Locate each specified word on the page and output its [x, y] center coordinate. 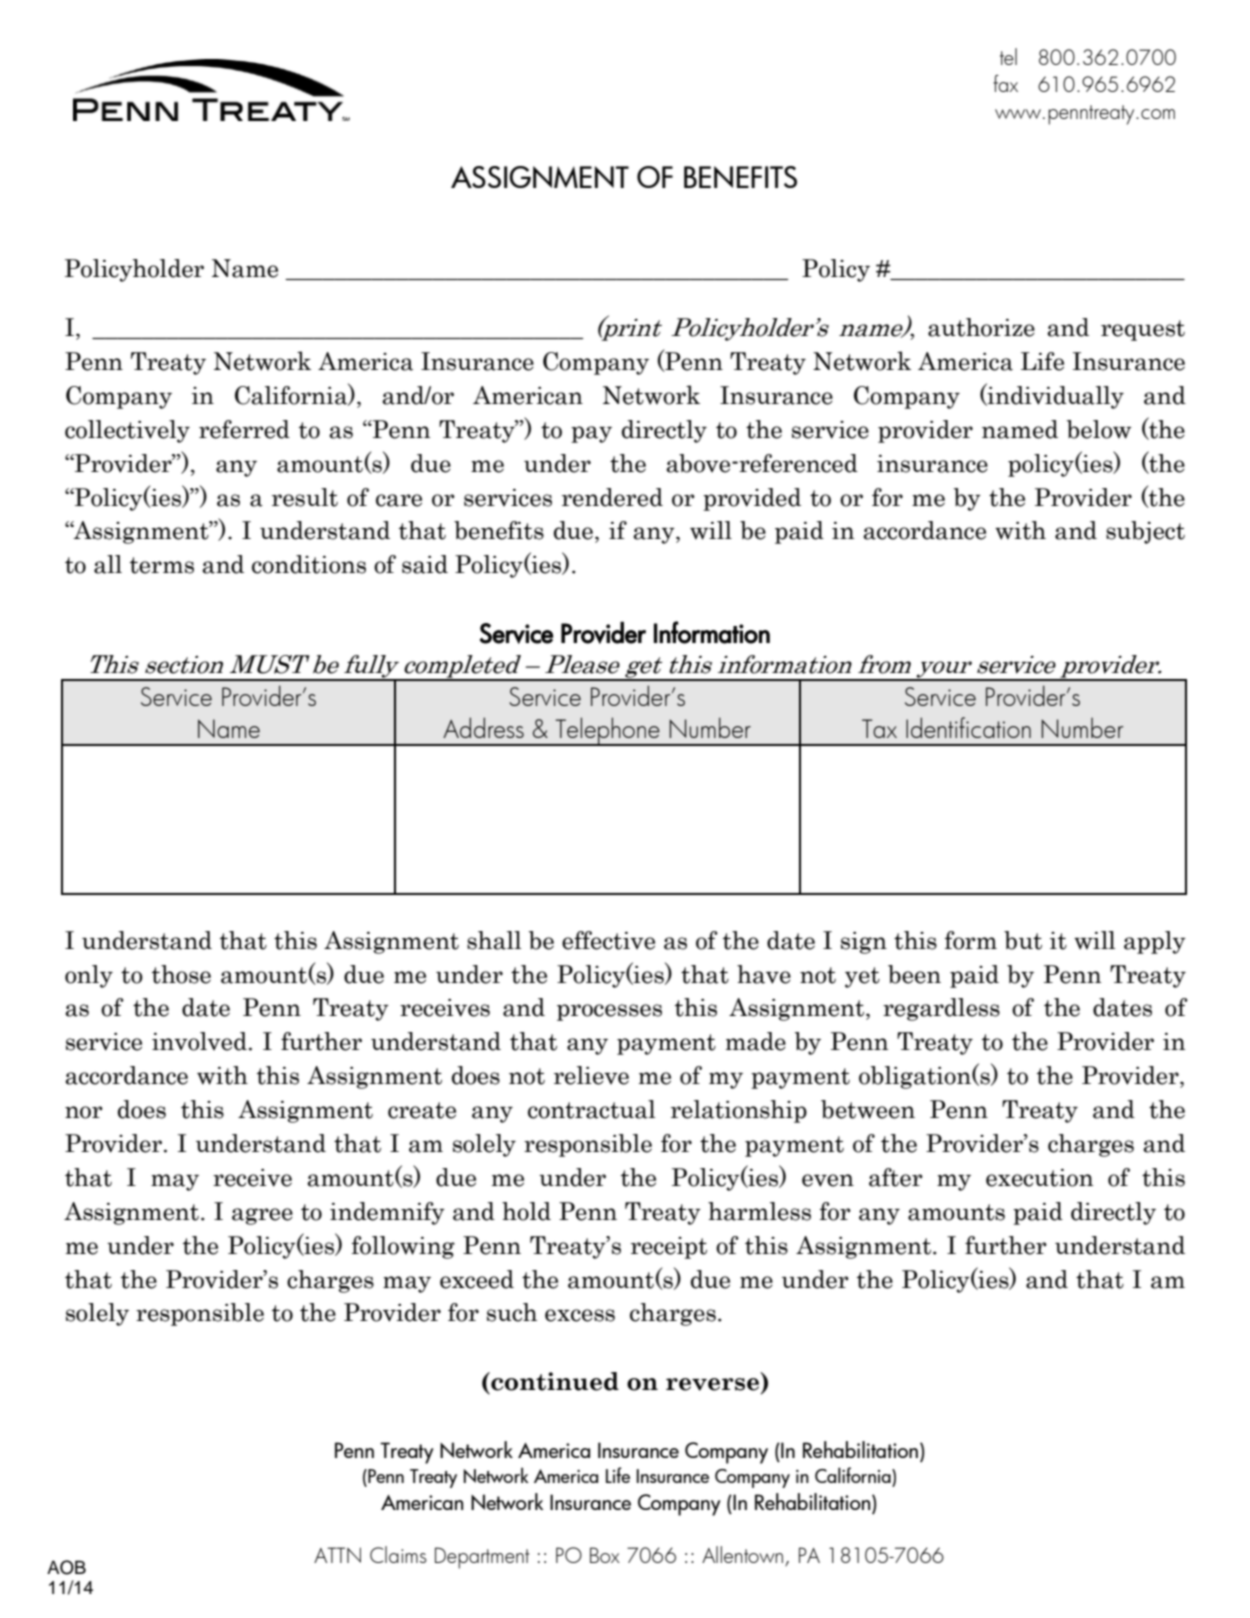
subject [1145, 532]
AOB [66, 1567]
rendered [612, 497]
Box [605, 1555]
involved [199, 1041]
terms [162, 565]
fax [1005, 83]
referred [244, 429]
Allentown [744, 1556]
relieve [591, 1075]
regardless [941, 1009]
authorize [981, 327]
